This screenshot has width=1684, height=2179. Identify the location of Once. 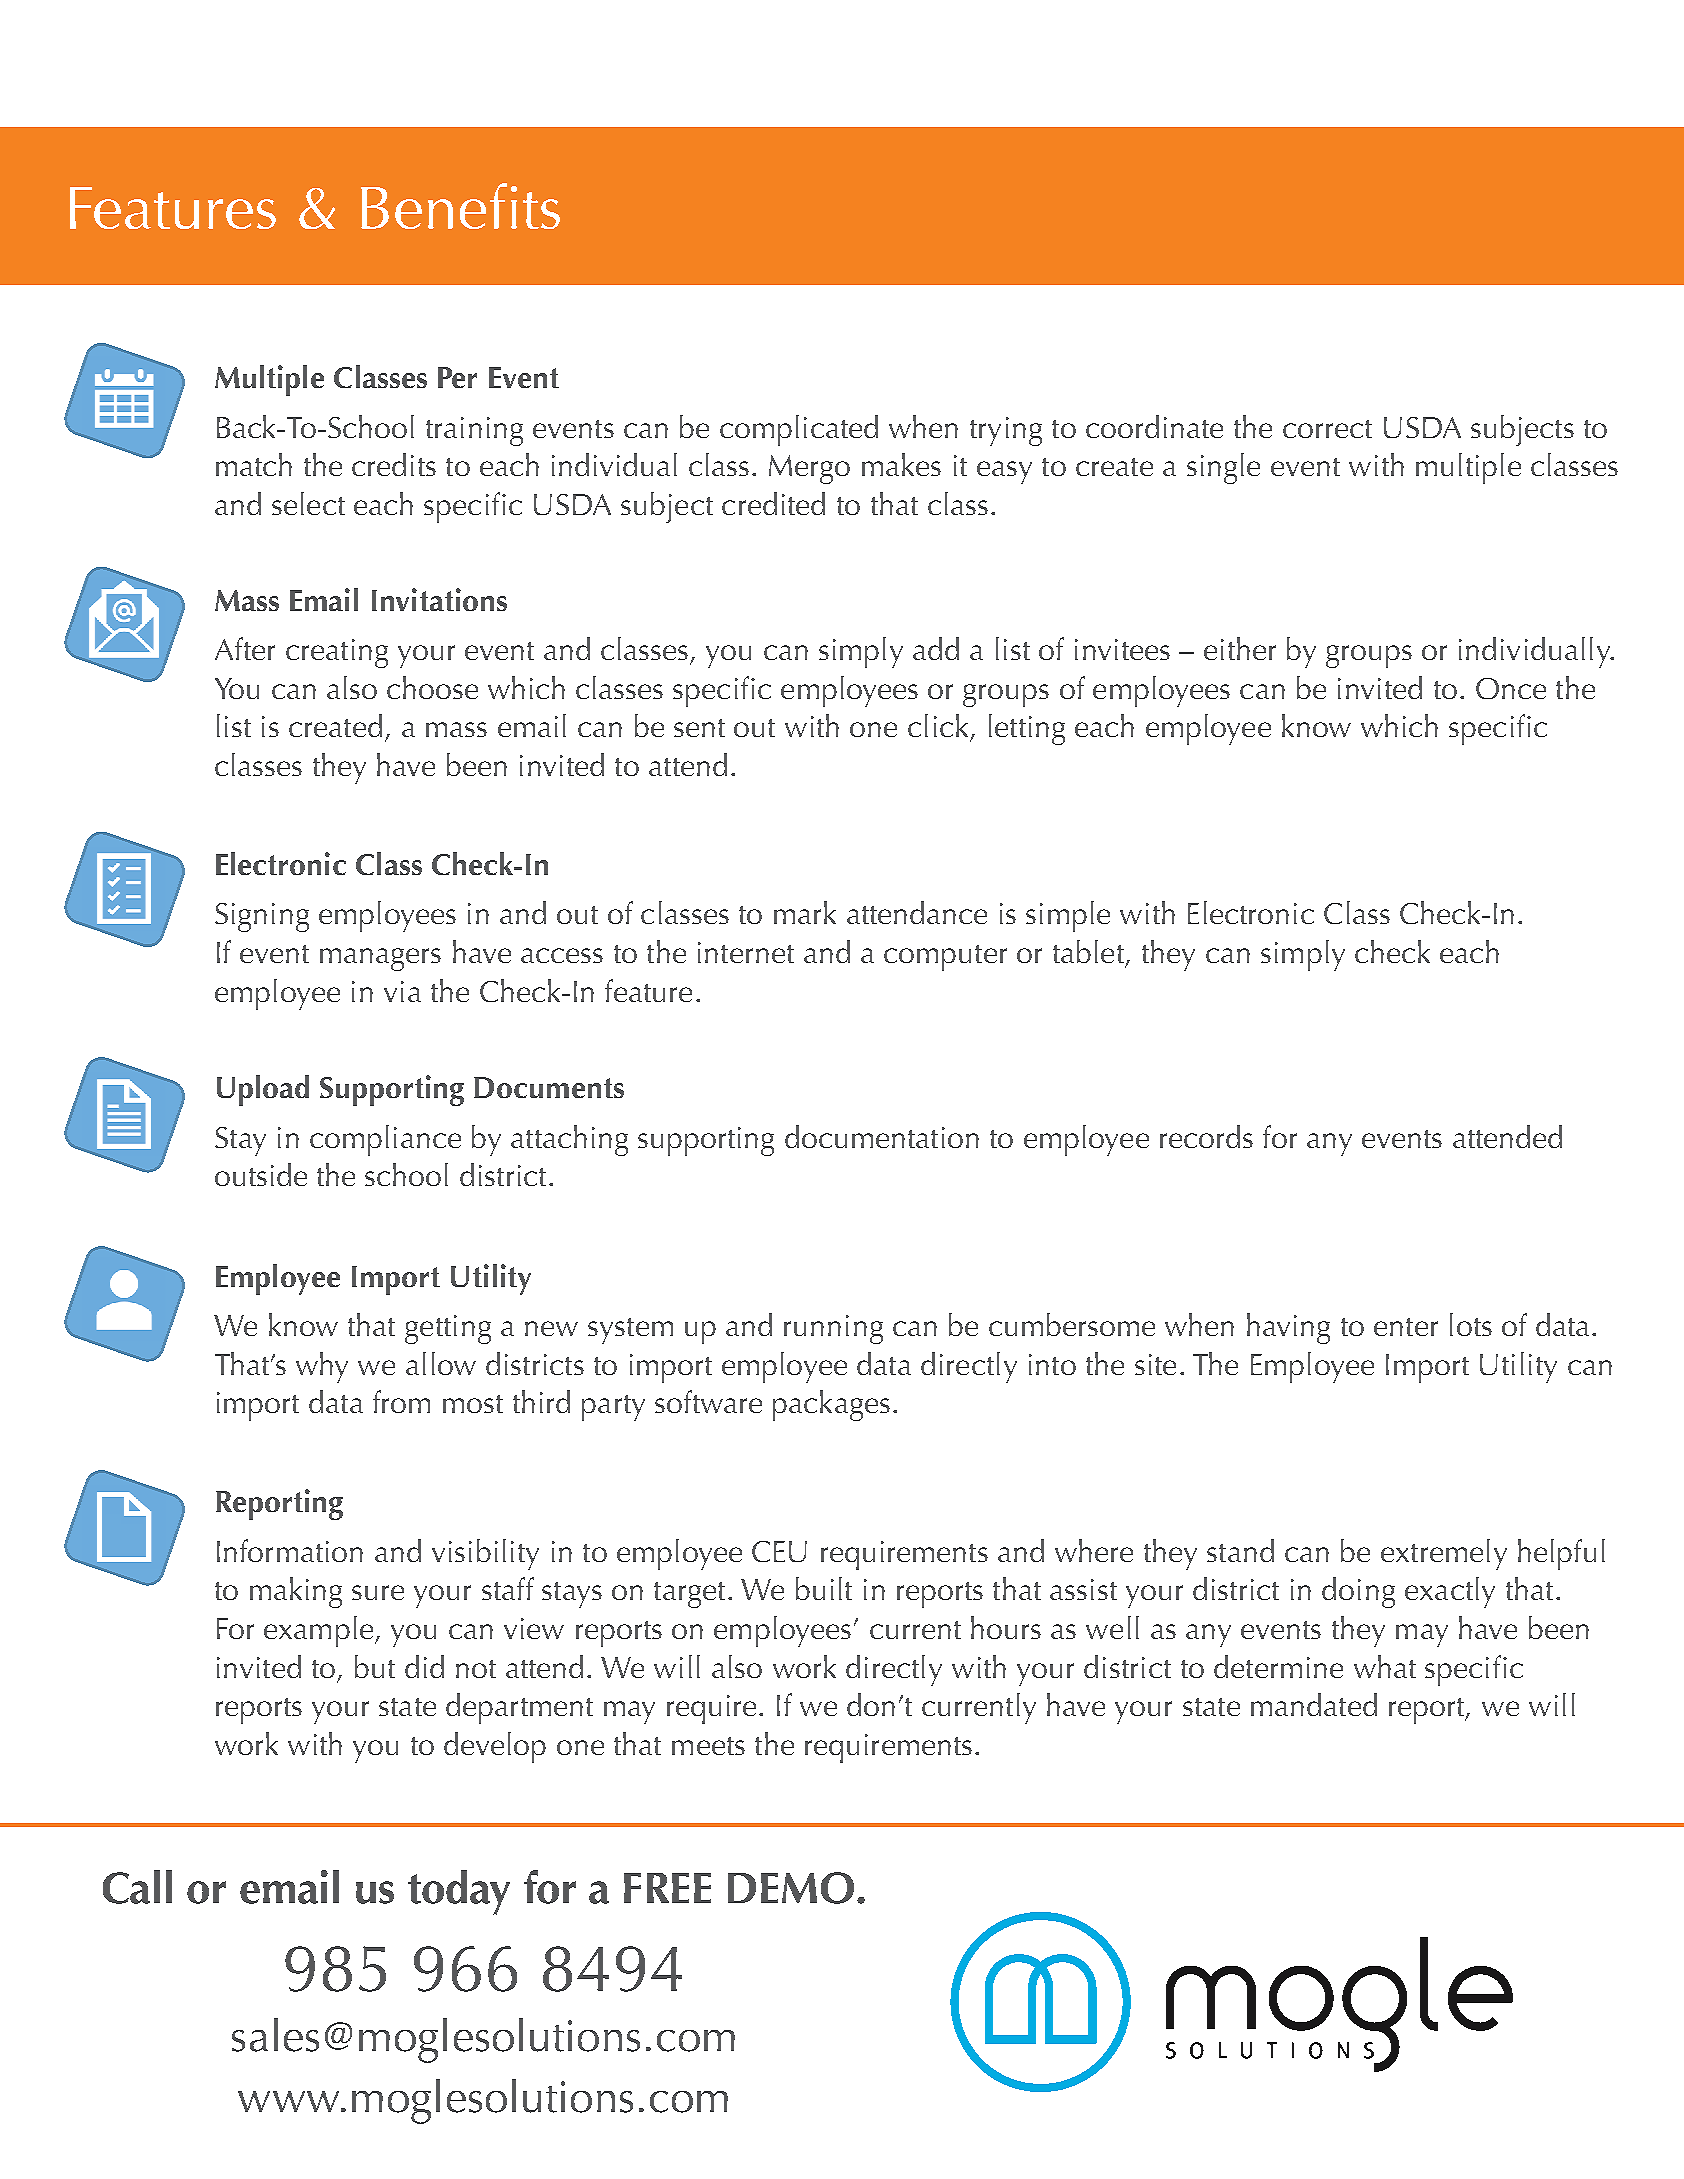
(1511, 688).
